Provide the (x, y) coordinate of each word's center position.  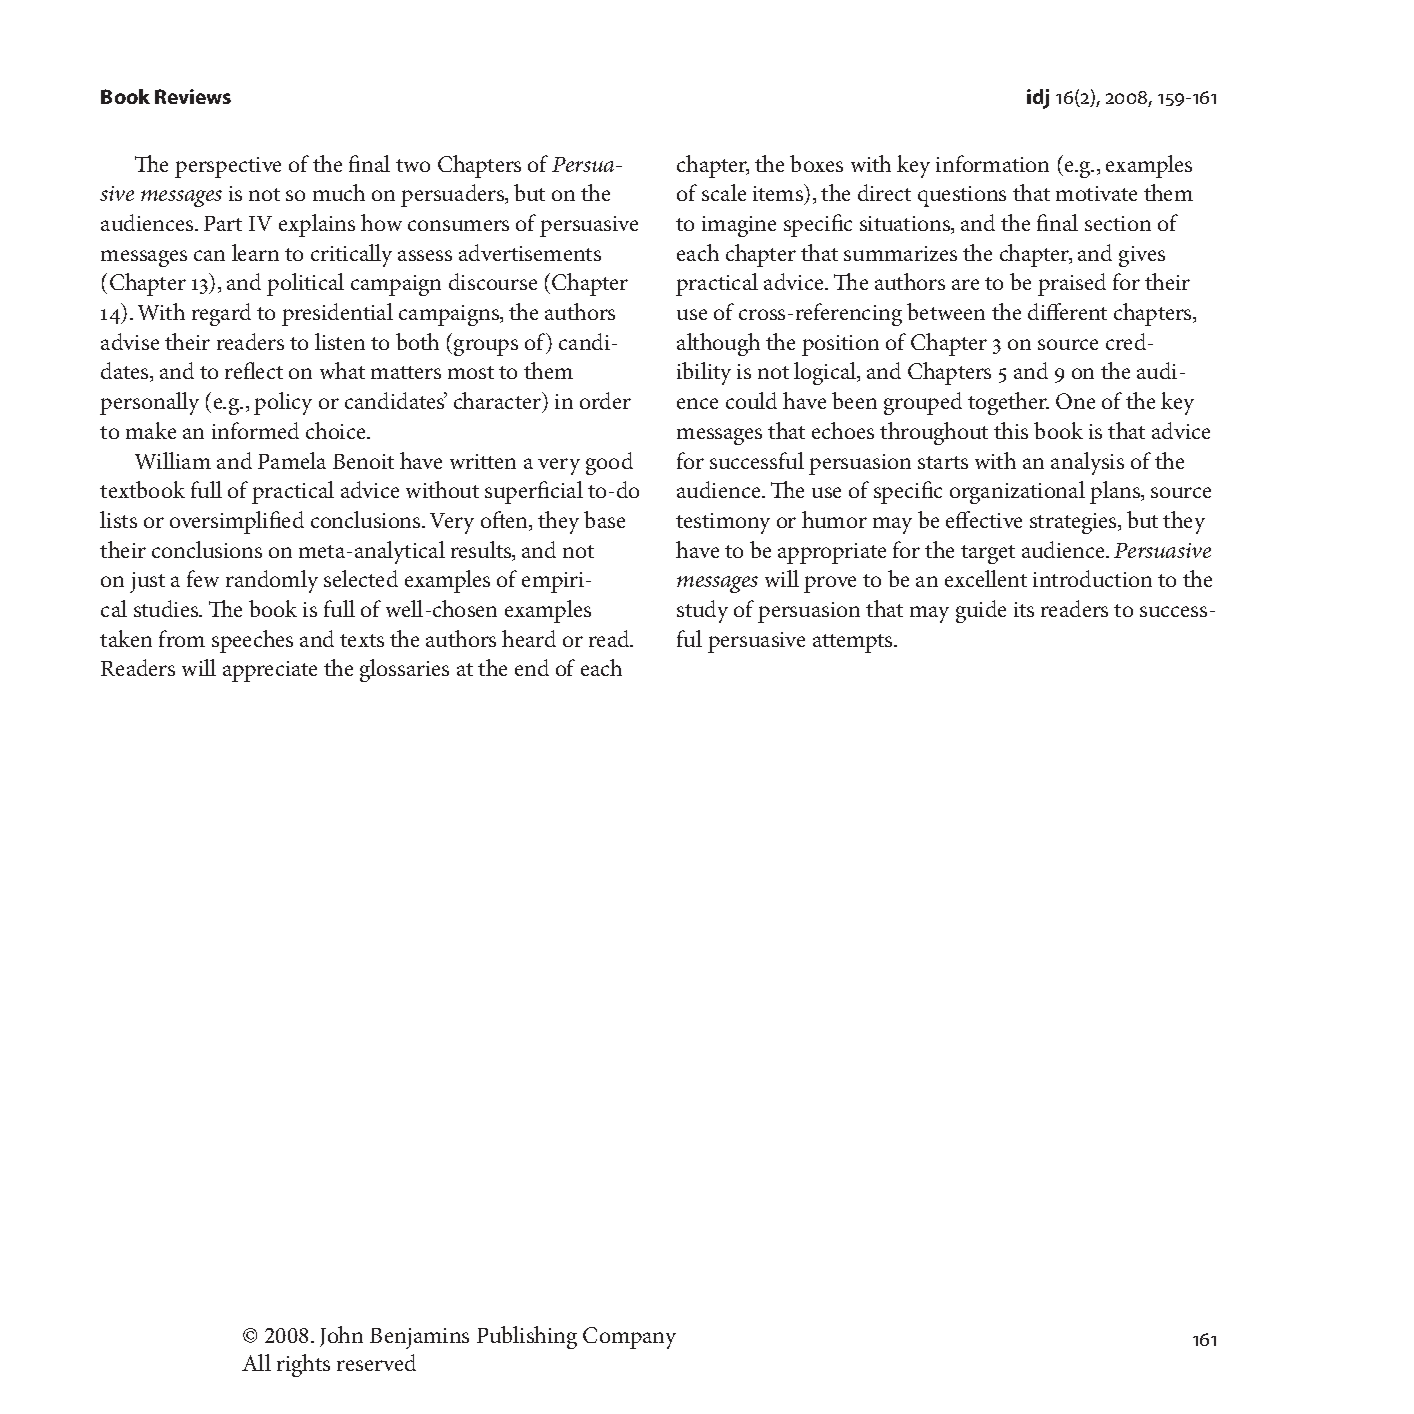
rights (303, 1365)
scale (724, 192)
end (532, 667)
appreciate (270, 671)
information (992, 163)
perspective (228, 167)
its (1024, 609)
